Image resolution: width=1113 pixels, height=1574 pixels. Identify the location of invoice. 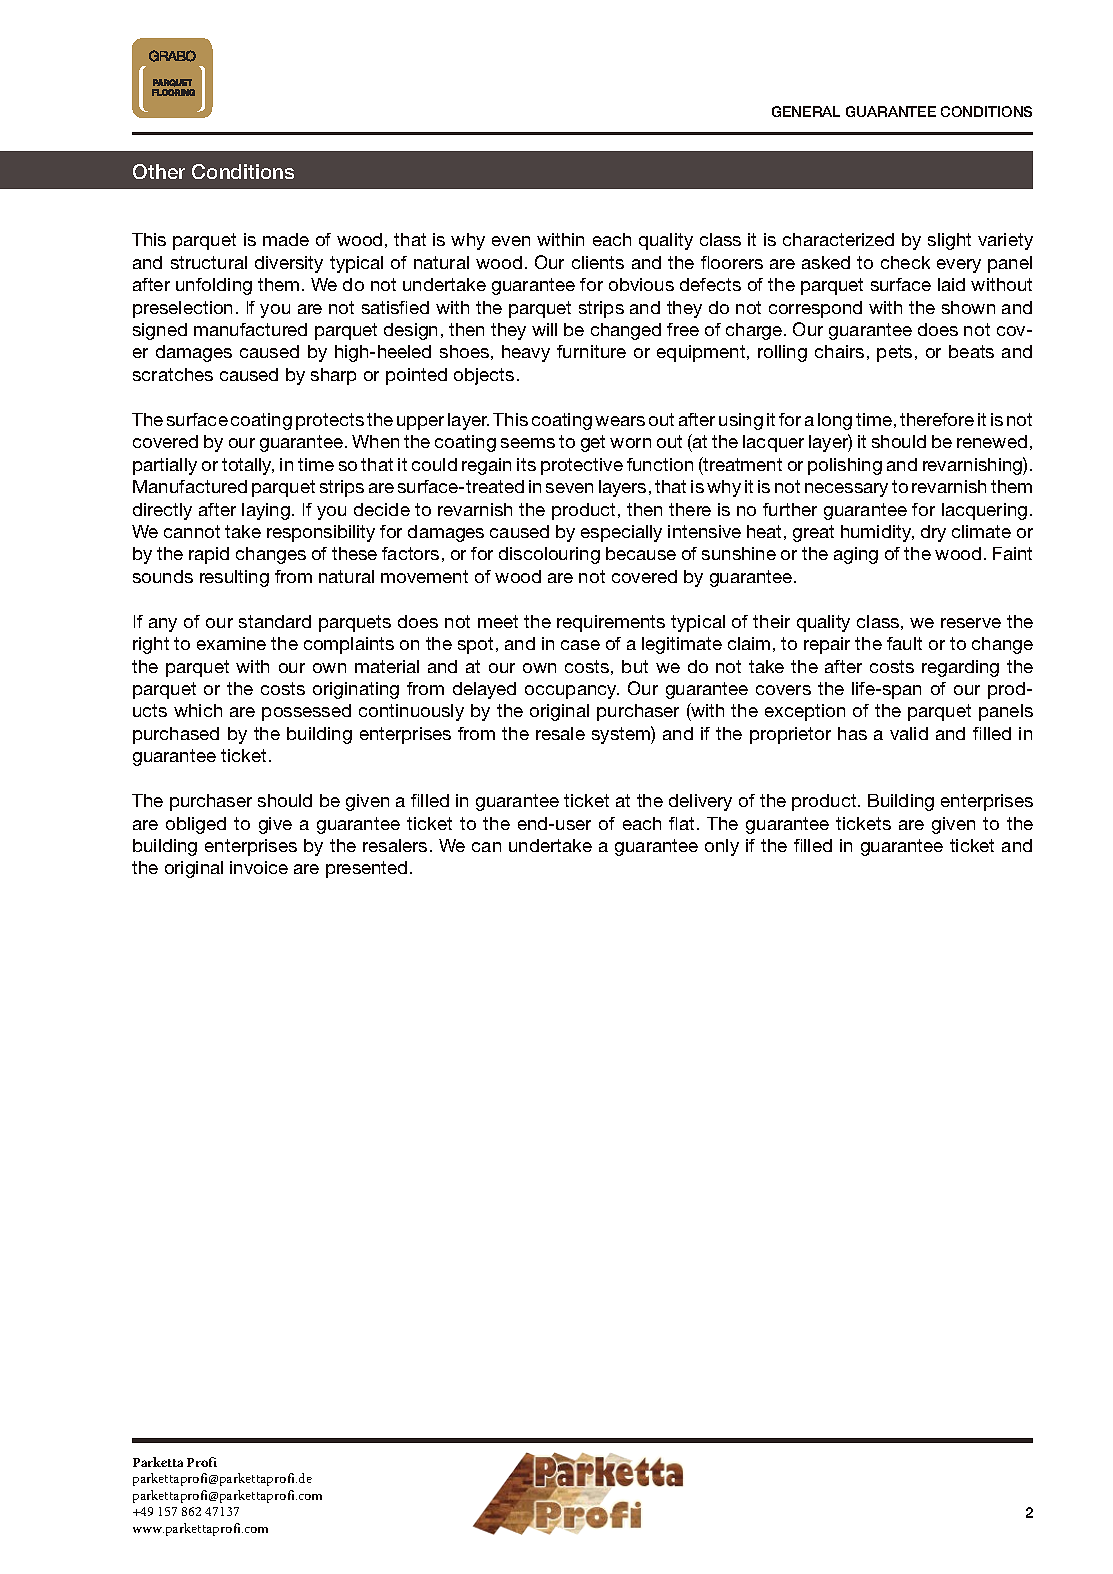
(259, 867).
